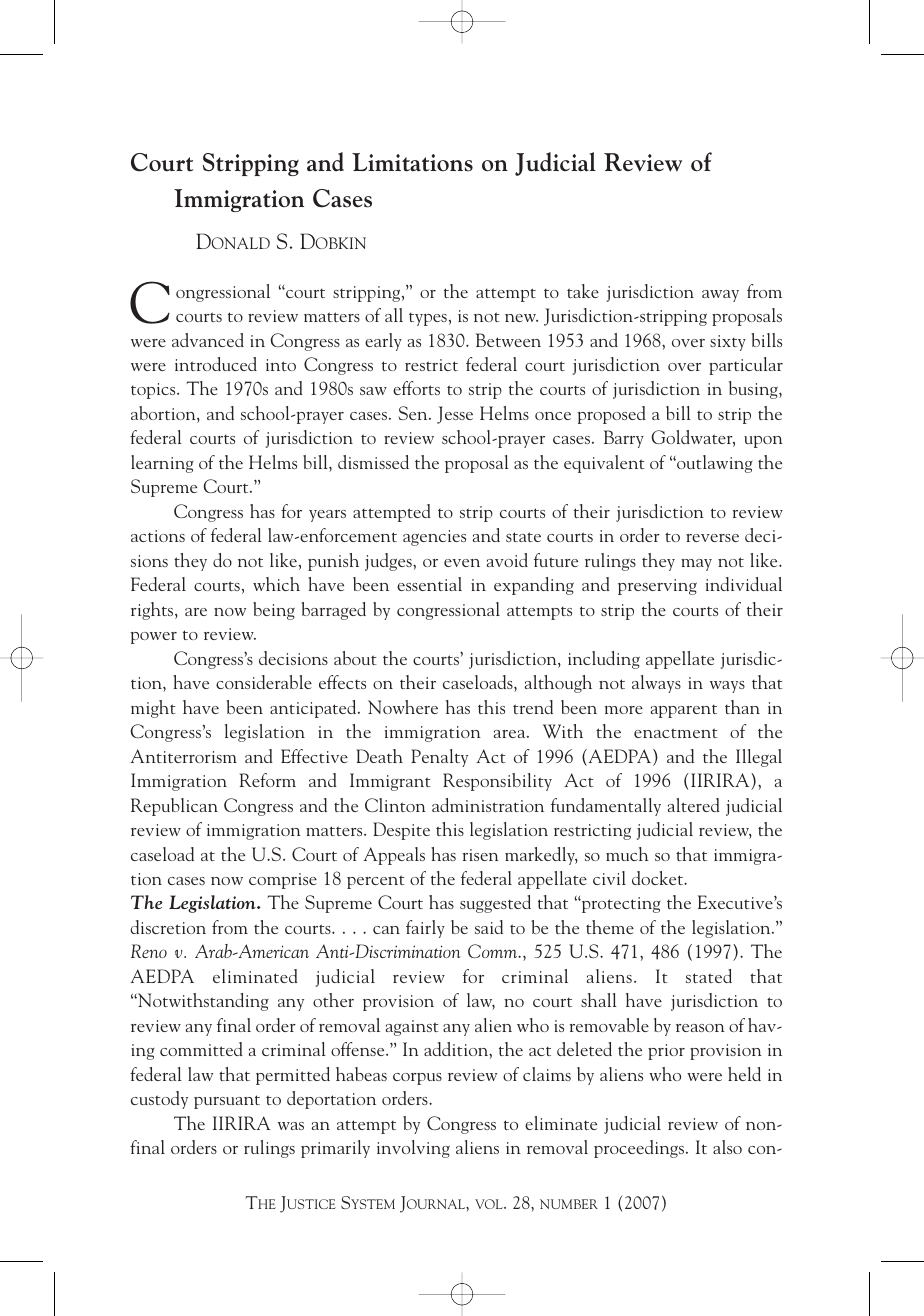 This screenshot has width=924, height=1316. Describe the element at coordinates (291, 1126) in the screenshot. I see `was` at that location.
